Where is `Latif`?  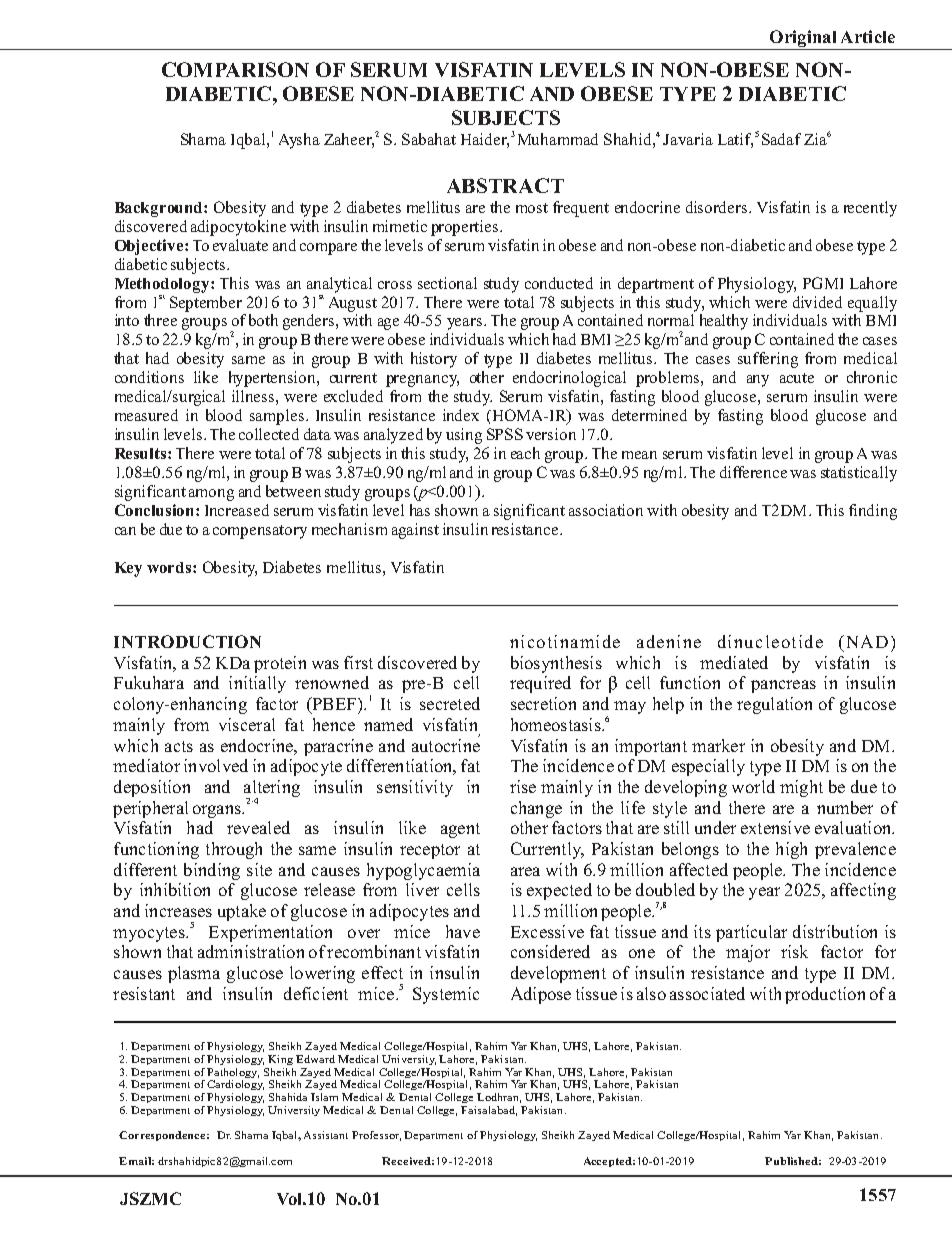 Latif is located at coordinates (735, 140).
